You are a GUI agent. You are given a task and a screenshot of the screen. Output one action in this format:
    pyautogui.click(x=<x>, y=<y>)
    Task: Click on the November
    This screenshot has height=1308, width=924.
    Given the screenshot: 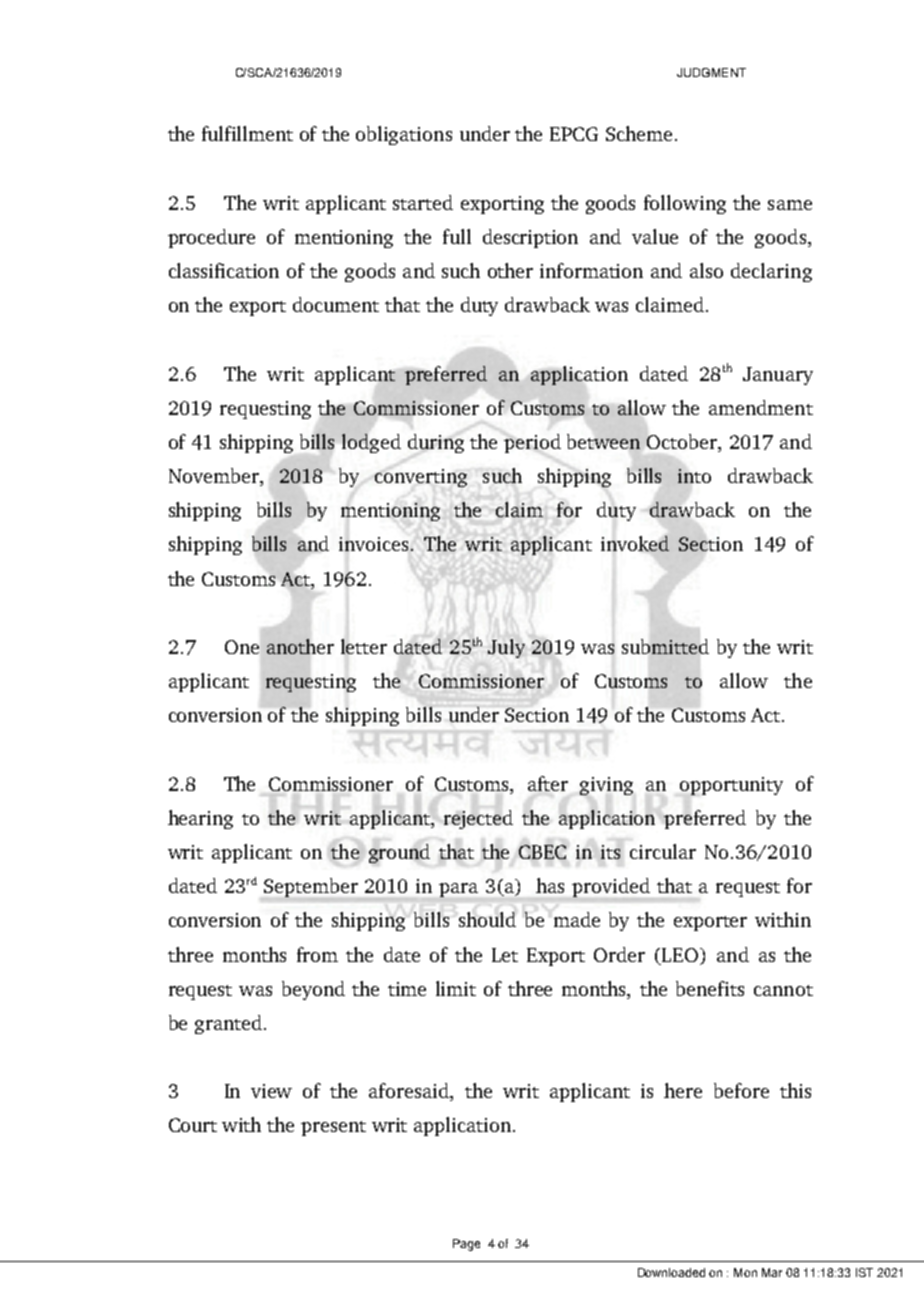 What is the action you would take?
    pyautogui.click(x=215, y=477)
